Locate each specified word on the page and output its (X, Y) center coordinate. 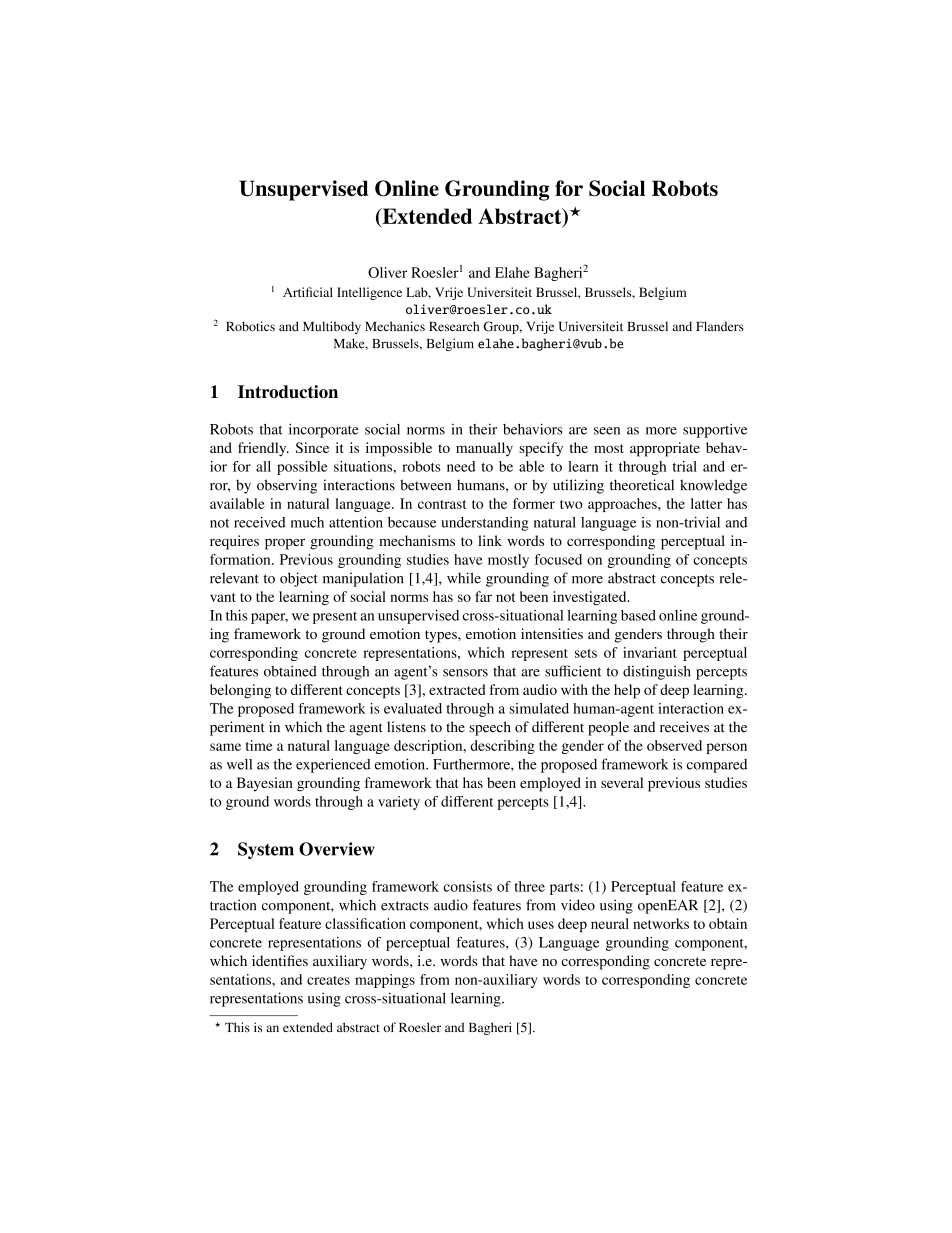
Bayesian (265, 784)
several (622, 782)
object (299, 579)
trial (685, 466)
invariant (650, 652)
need (461, 466)
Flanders (720, 326)
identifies (280, 960)
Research (454, 326)
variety (399, 803)
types (442, 636)
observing (287, 486)
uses (541, 925)
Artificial (308, 292)
